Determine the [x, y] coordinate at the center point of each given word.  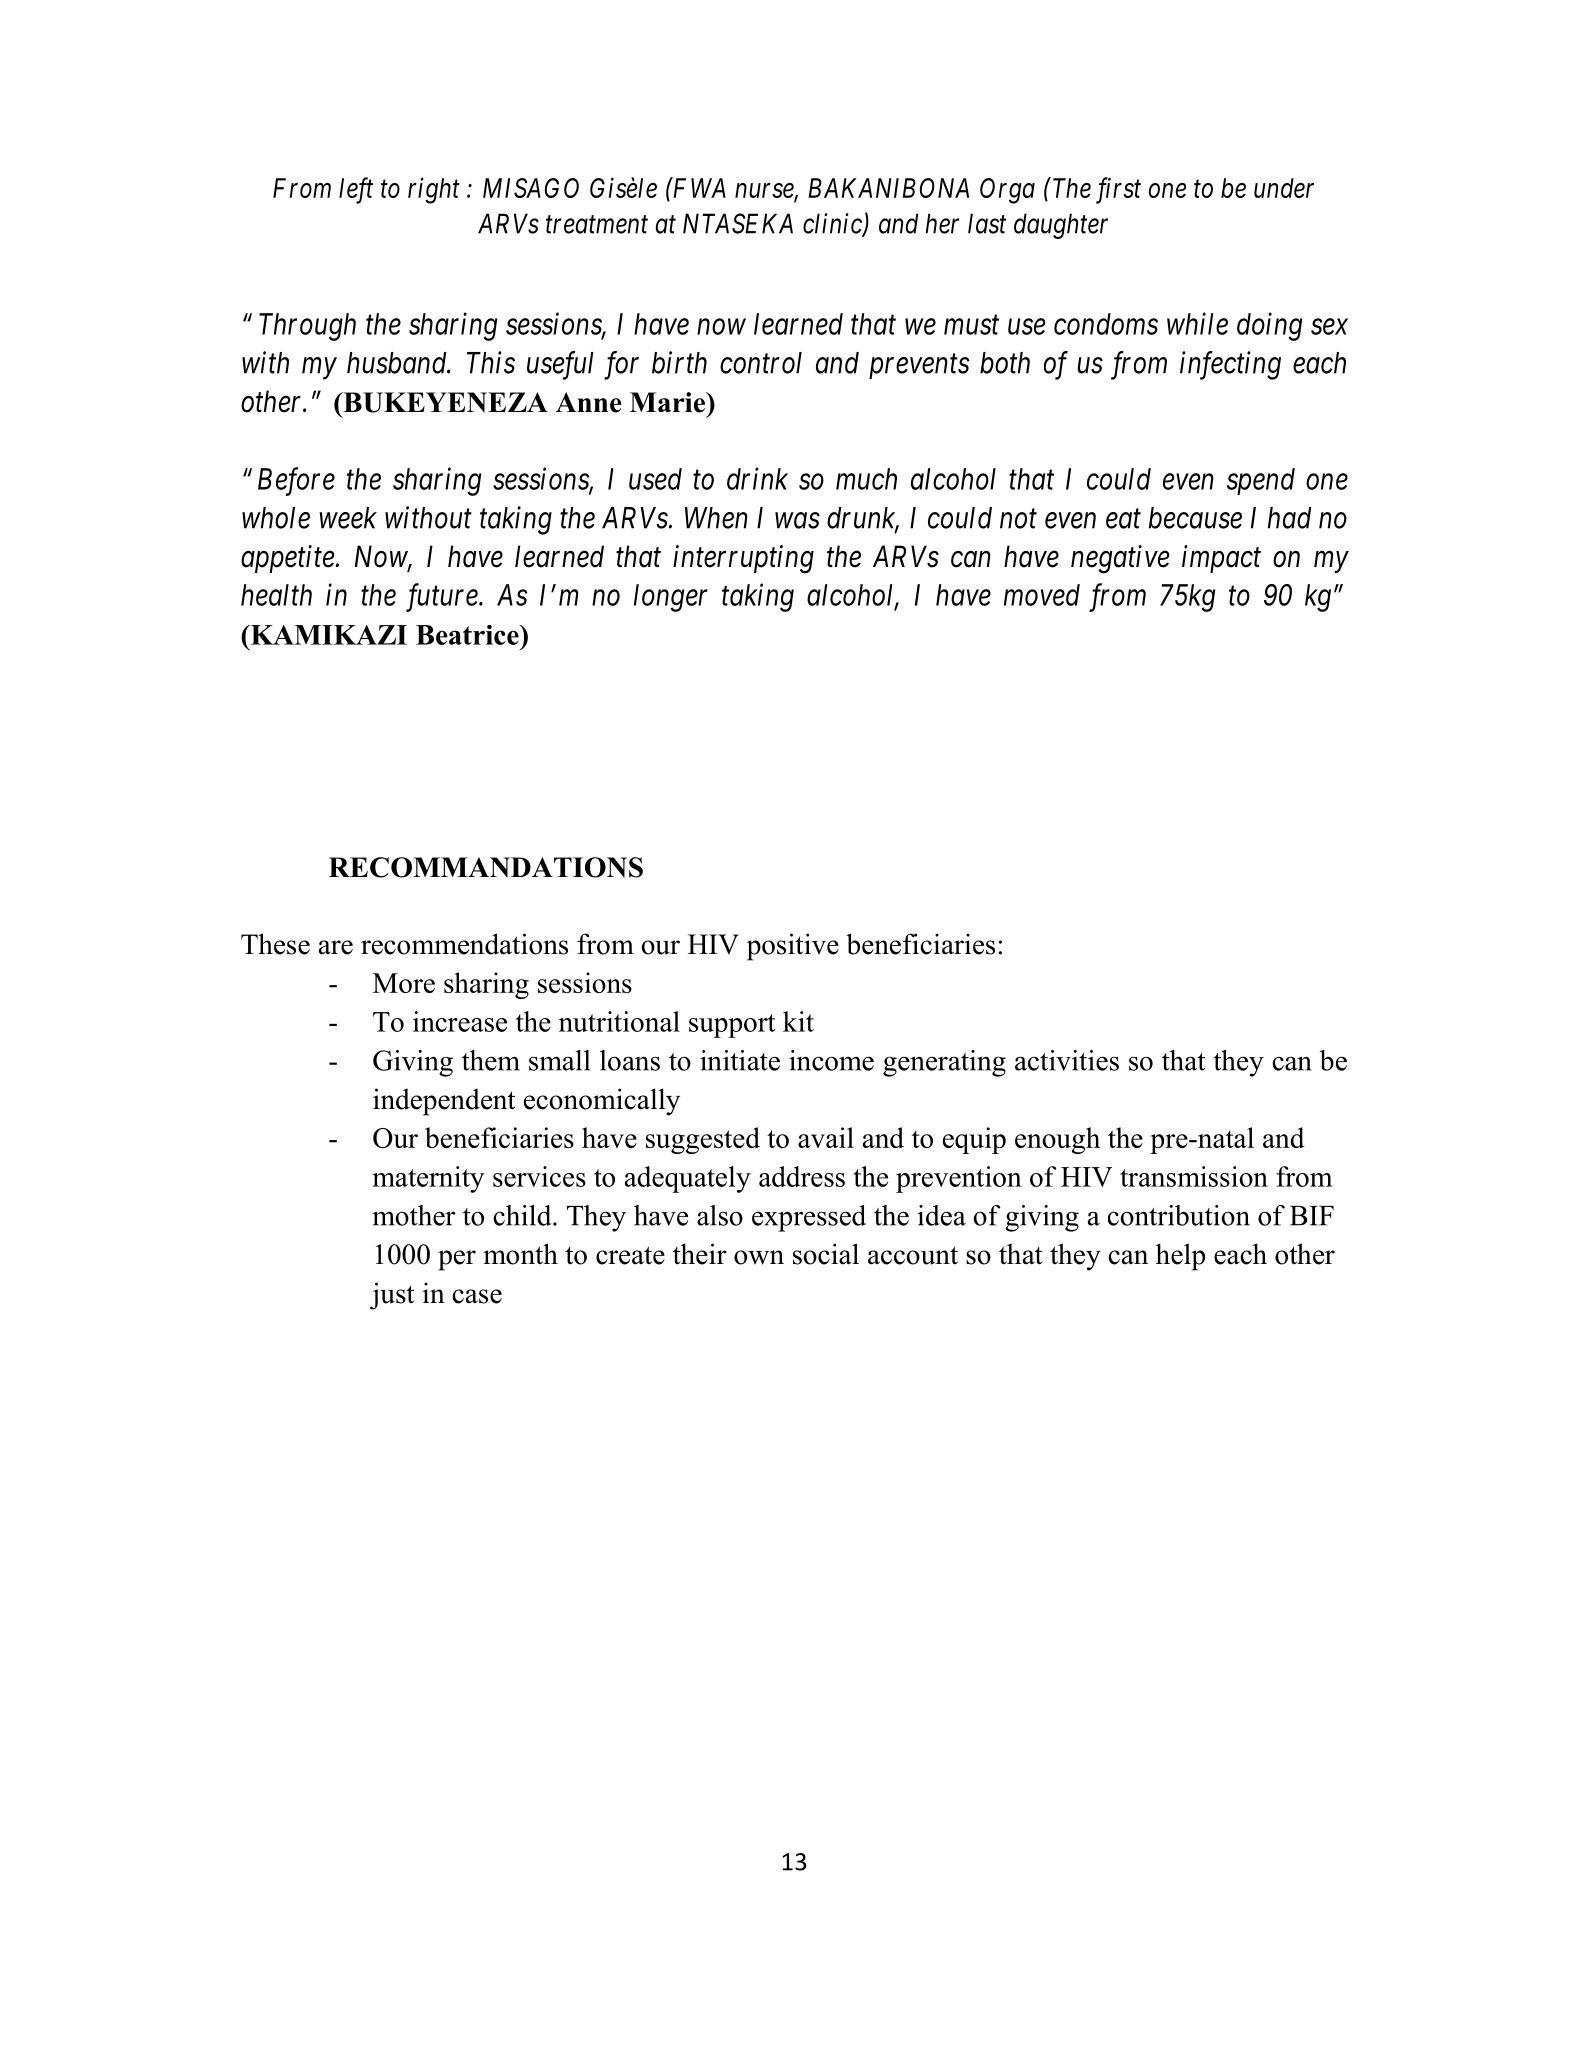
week [348, 518]
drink [757, 478]
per [457, 1260]
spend [1261, 481]
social [826, 1254]
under [1284, 188]
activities [1067, 1060]
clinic [833, 224]
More [404, 983]
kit [798, 1021]
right [434, 190]
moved [1042, 595]
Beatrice [468, 635]
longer [671, 598]
